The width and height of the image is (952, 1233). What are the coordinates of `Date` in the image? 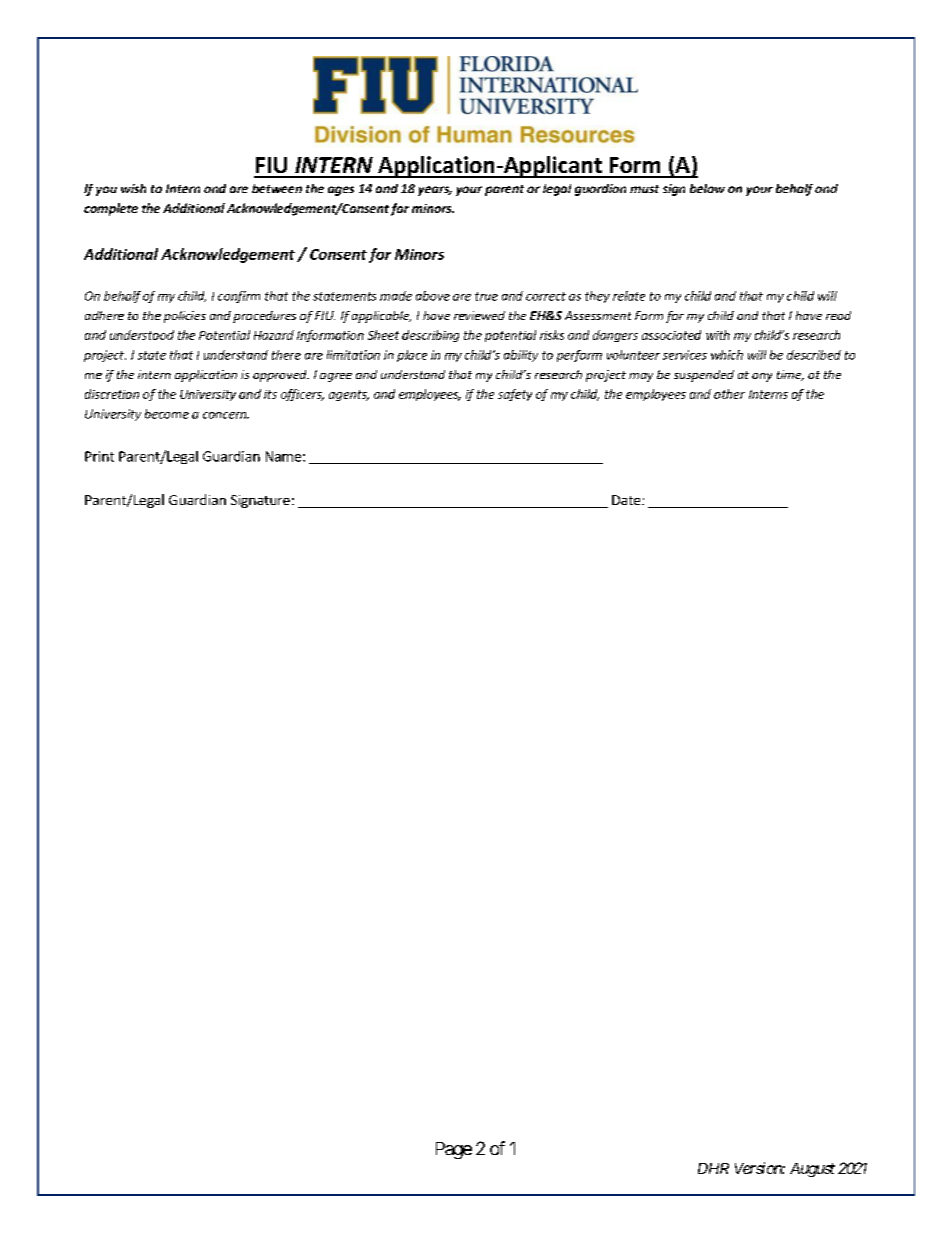 It's located at (627, 500).
